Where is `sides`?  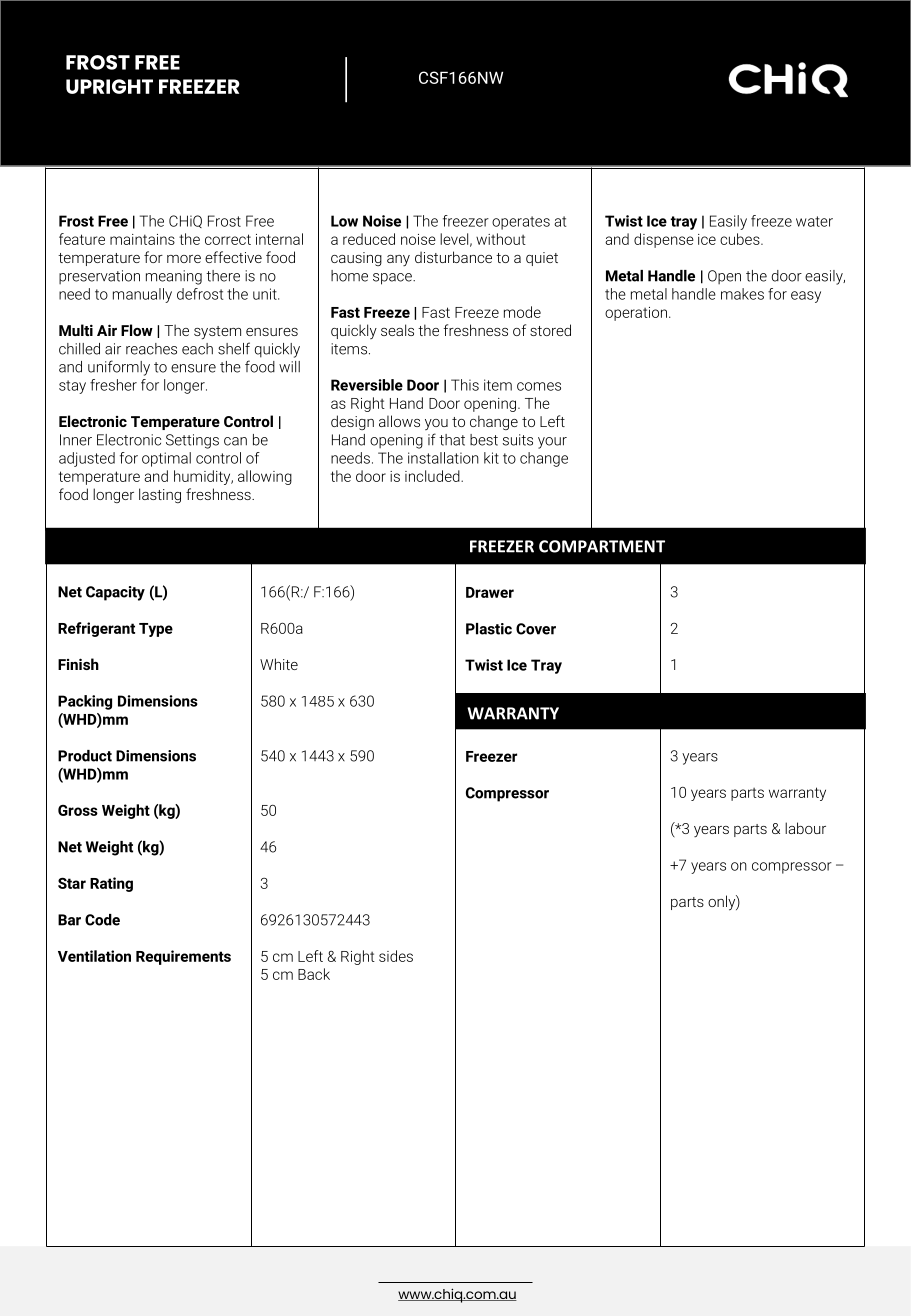 sides is located at coordinates (396, 956).
